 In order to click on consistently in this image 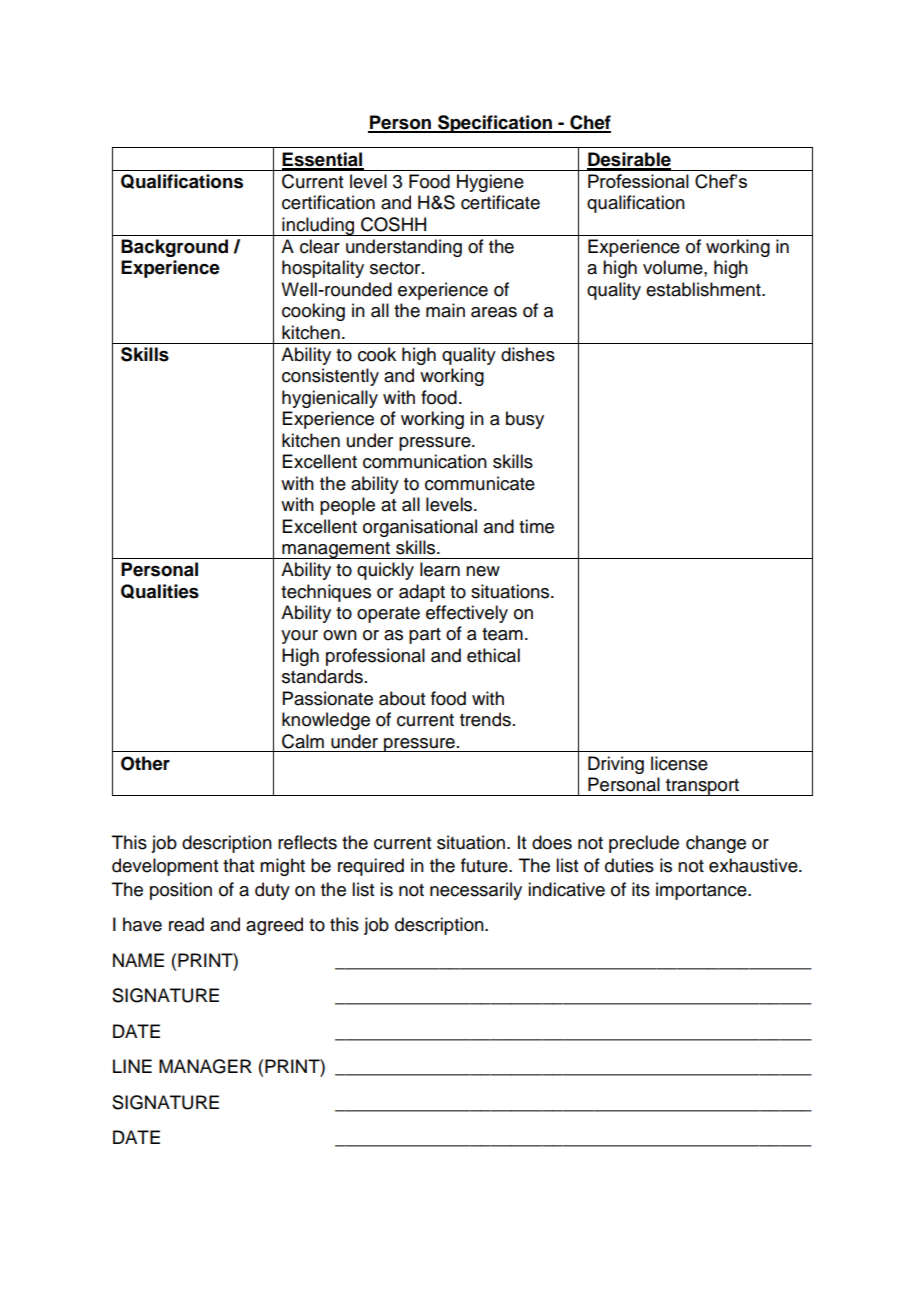, I will do `click(330, 377)`.
